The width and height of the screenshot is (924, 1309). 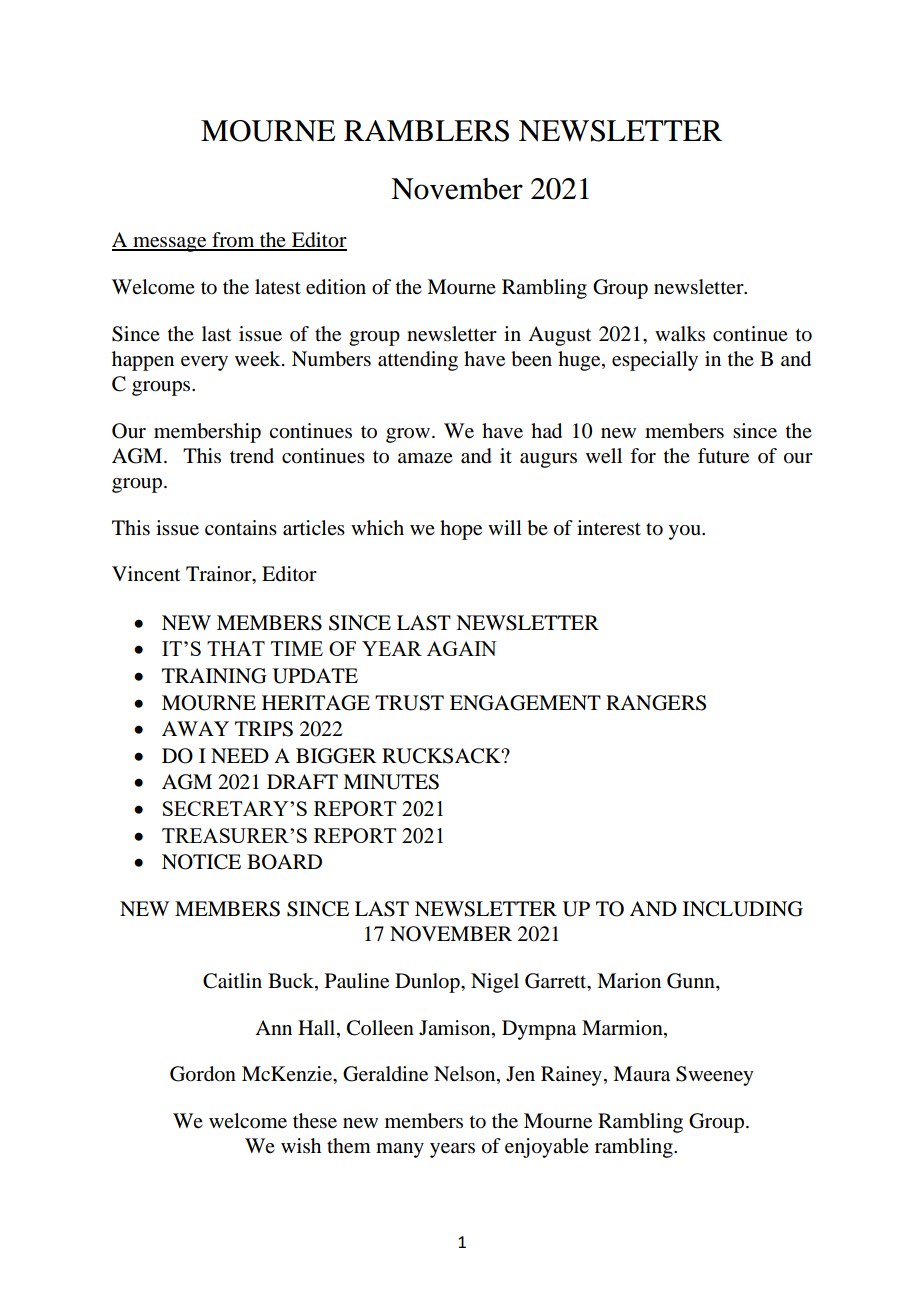 What do you see at coordinates (391, 782) in the screenshot?
I see `MINUTES` at bounding box center [391, 782].
